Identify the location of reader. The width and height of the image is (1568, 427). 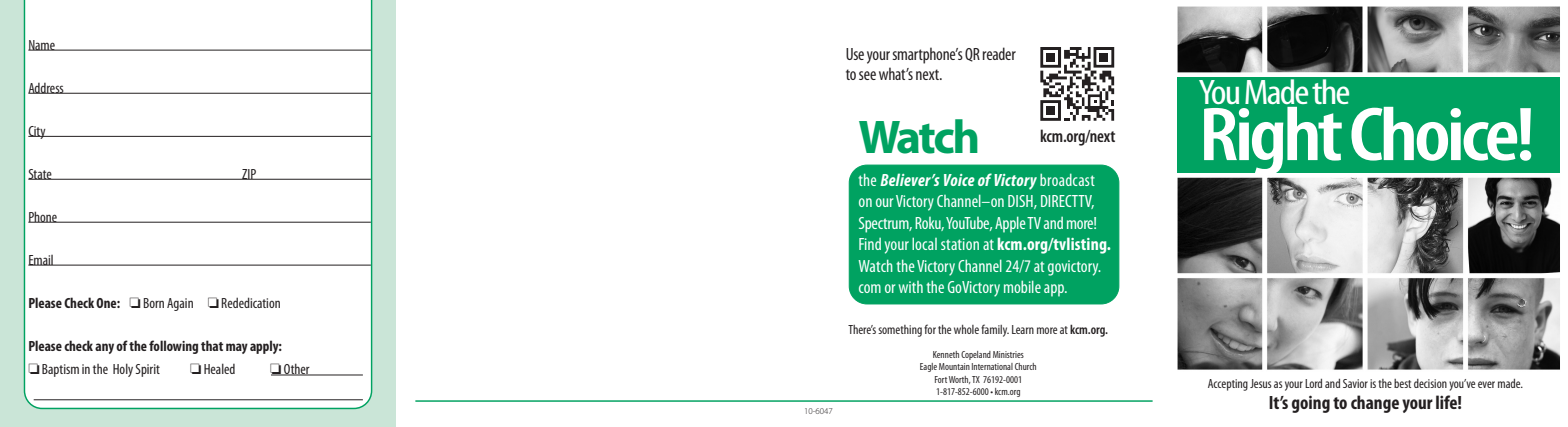
(999, 53).
